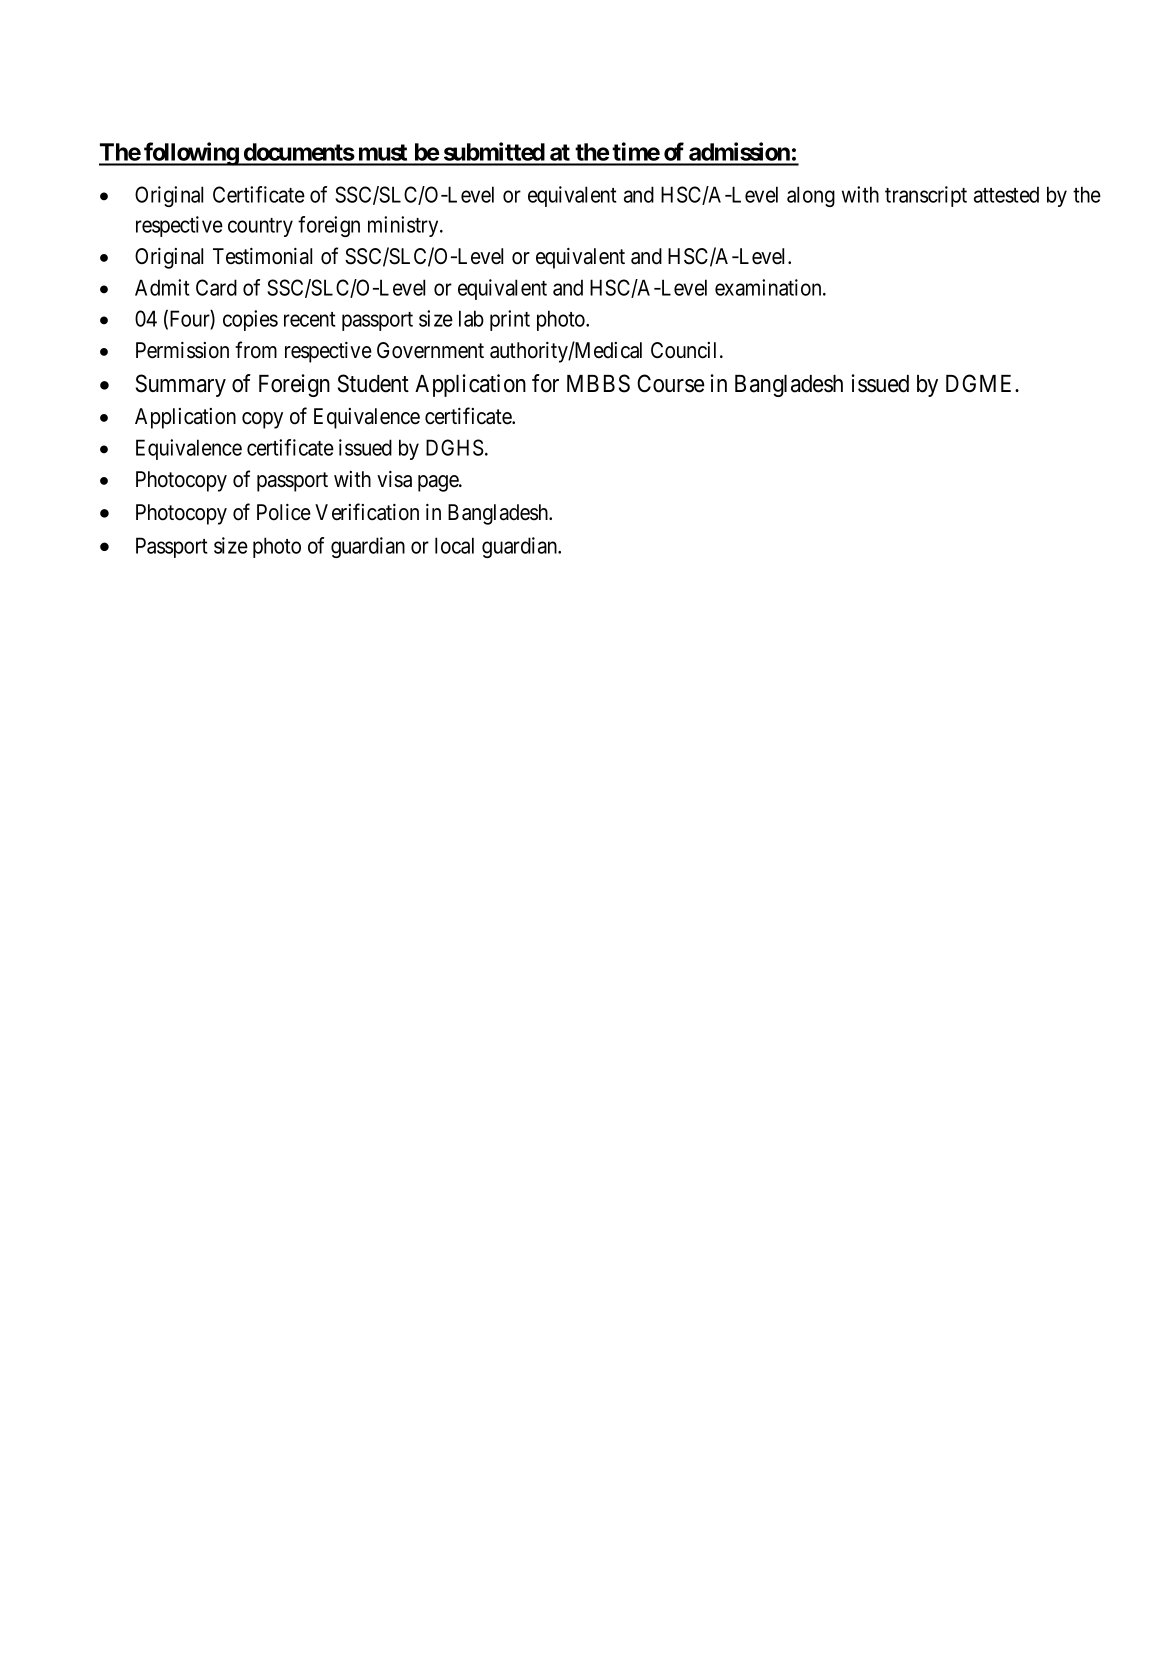  Describe the element at coordinates (811, 196) in the screenshot. I see `along` at that location.
